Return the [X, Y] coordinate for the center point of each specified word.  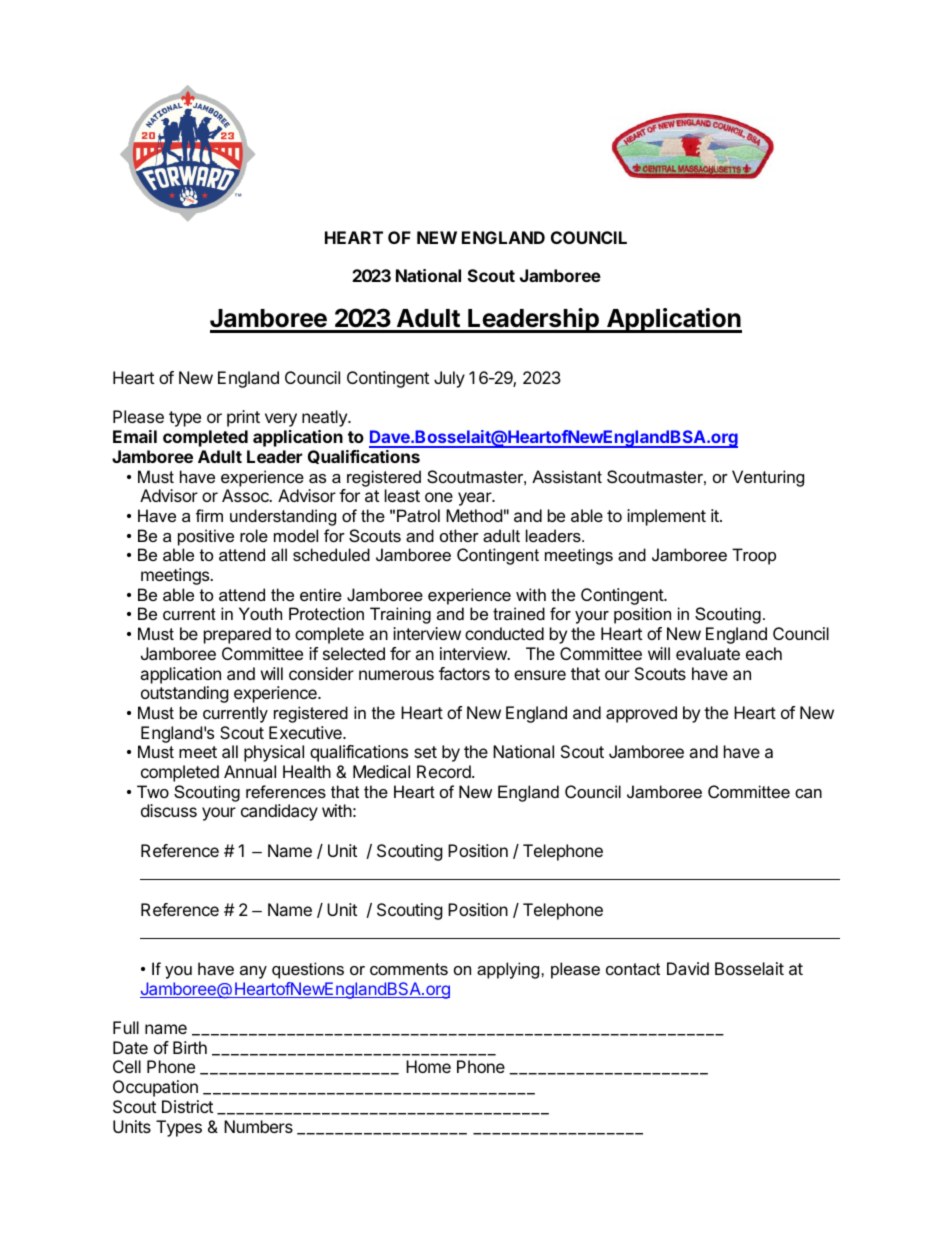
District [187, 1106]
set [425, 752]
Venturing [768, 478]
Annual [250, 771]
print [243, 418]
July [449, 379]
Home [428, 1066]
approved [641, 714]
